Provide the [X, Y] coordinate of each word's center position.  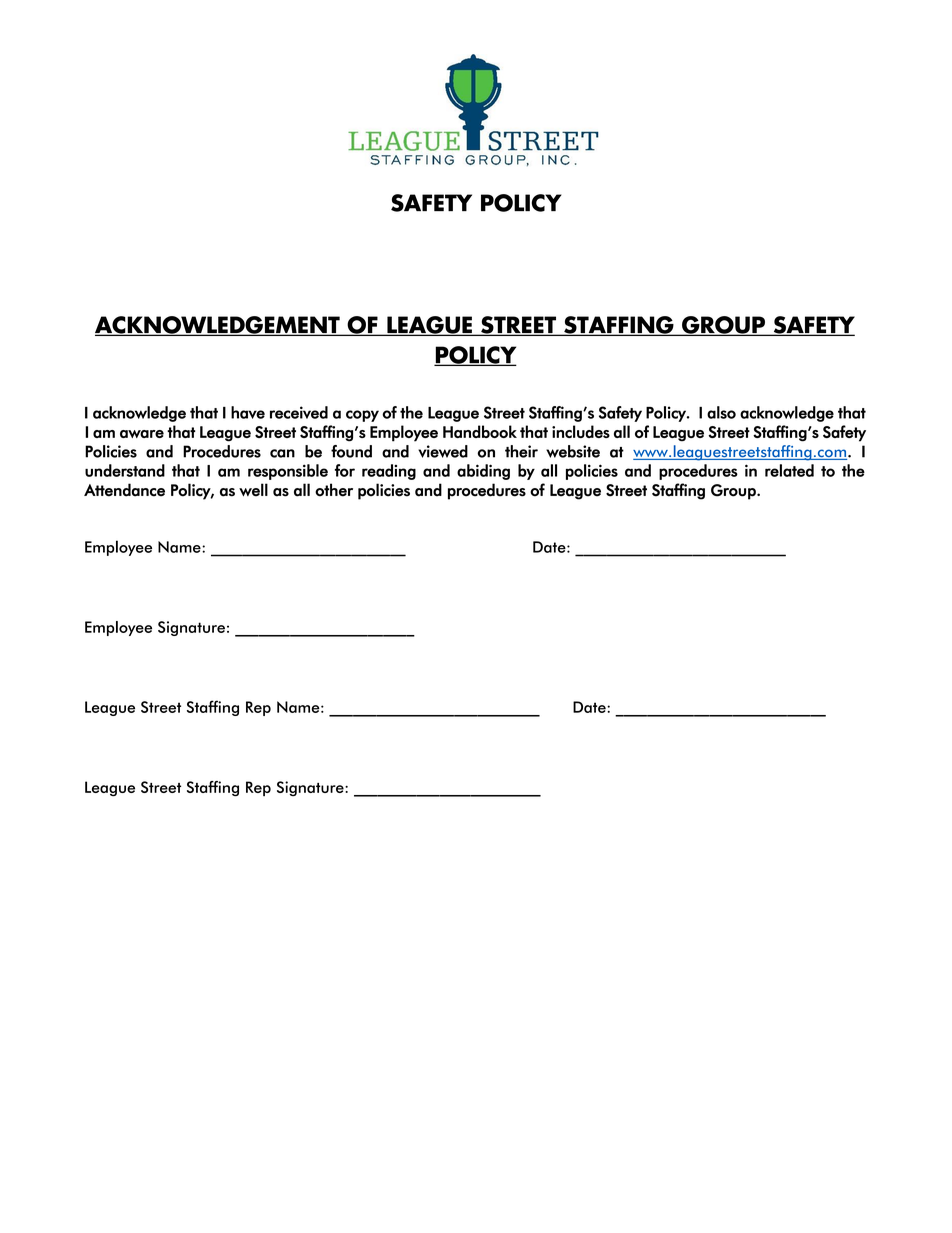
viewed [443, 451]
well [253, 490]
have [248, 412]
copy [362, 416]
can [282, 453]
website [573, 451]
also [721, 412]
